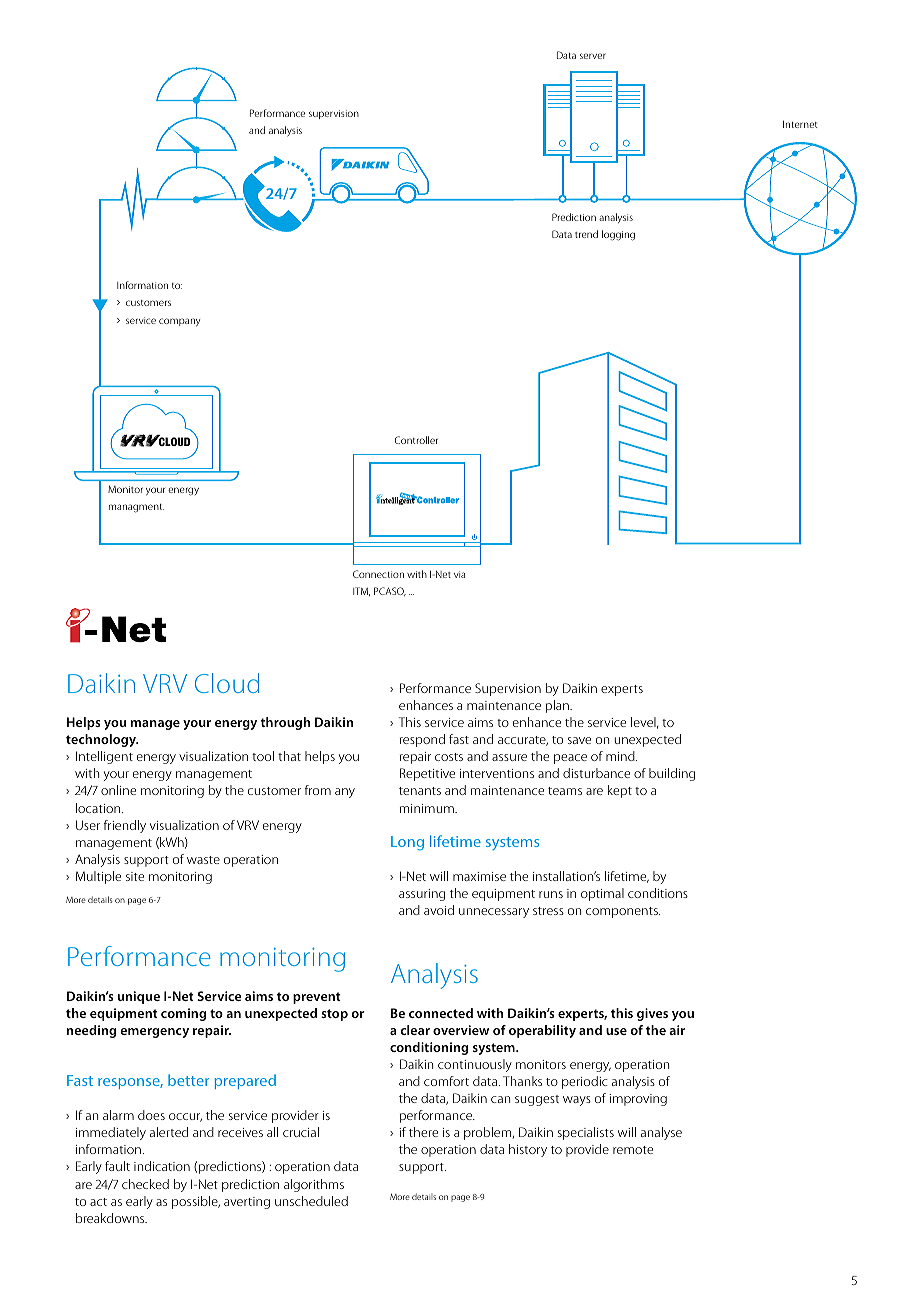 This document has width=924, height=1308. Describe the element at coordinates (621, 756) in the document. I see `mind` at that location.
